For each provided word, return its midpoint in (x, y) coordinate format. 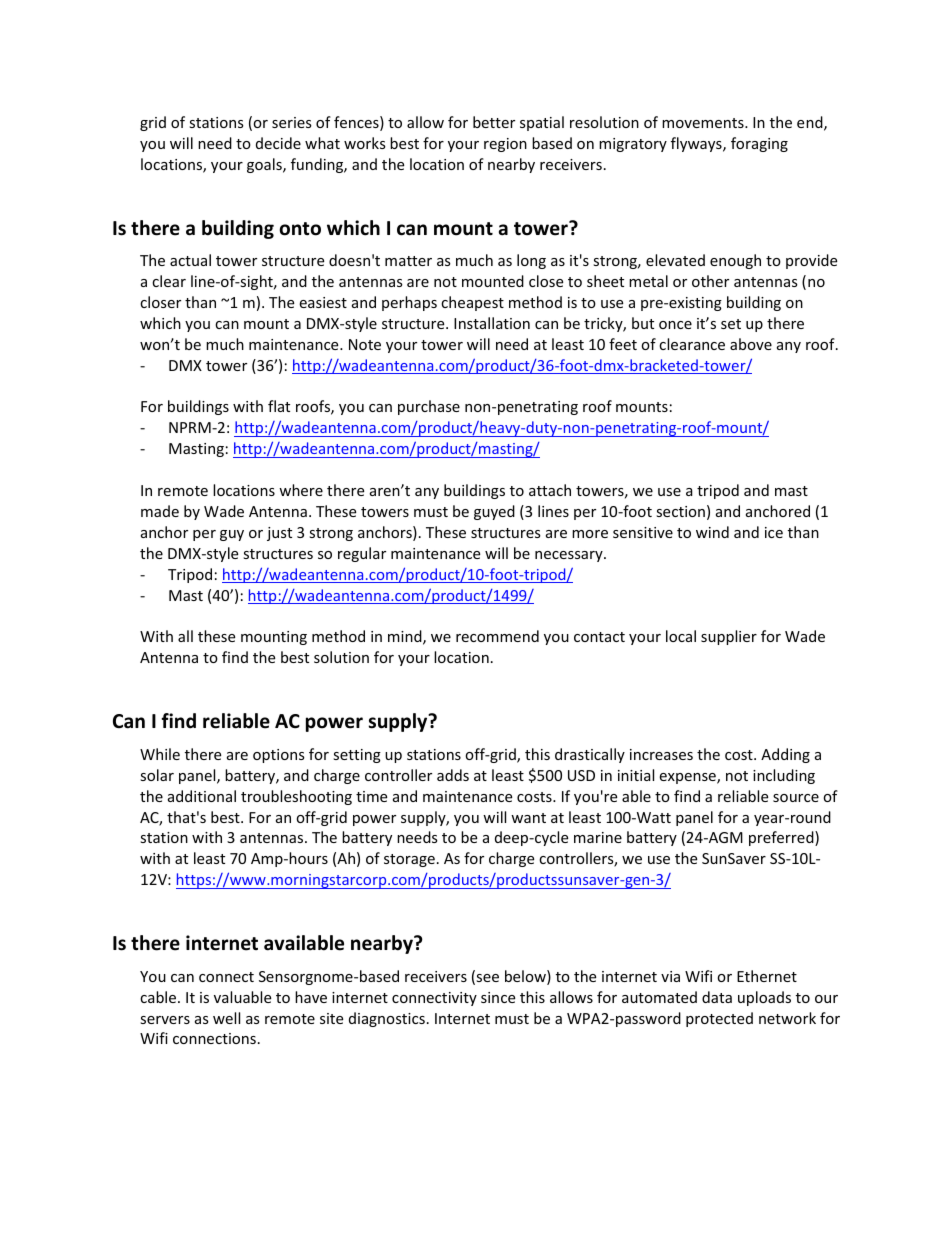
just (279, 534)
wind (712, 532)
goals (265, 165)
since (498, 997)
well (226, 1018)
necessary (570, 556)
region (505, 145)
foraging (759, 144)
